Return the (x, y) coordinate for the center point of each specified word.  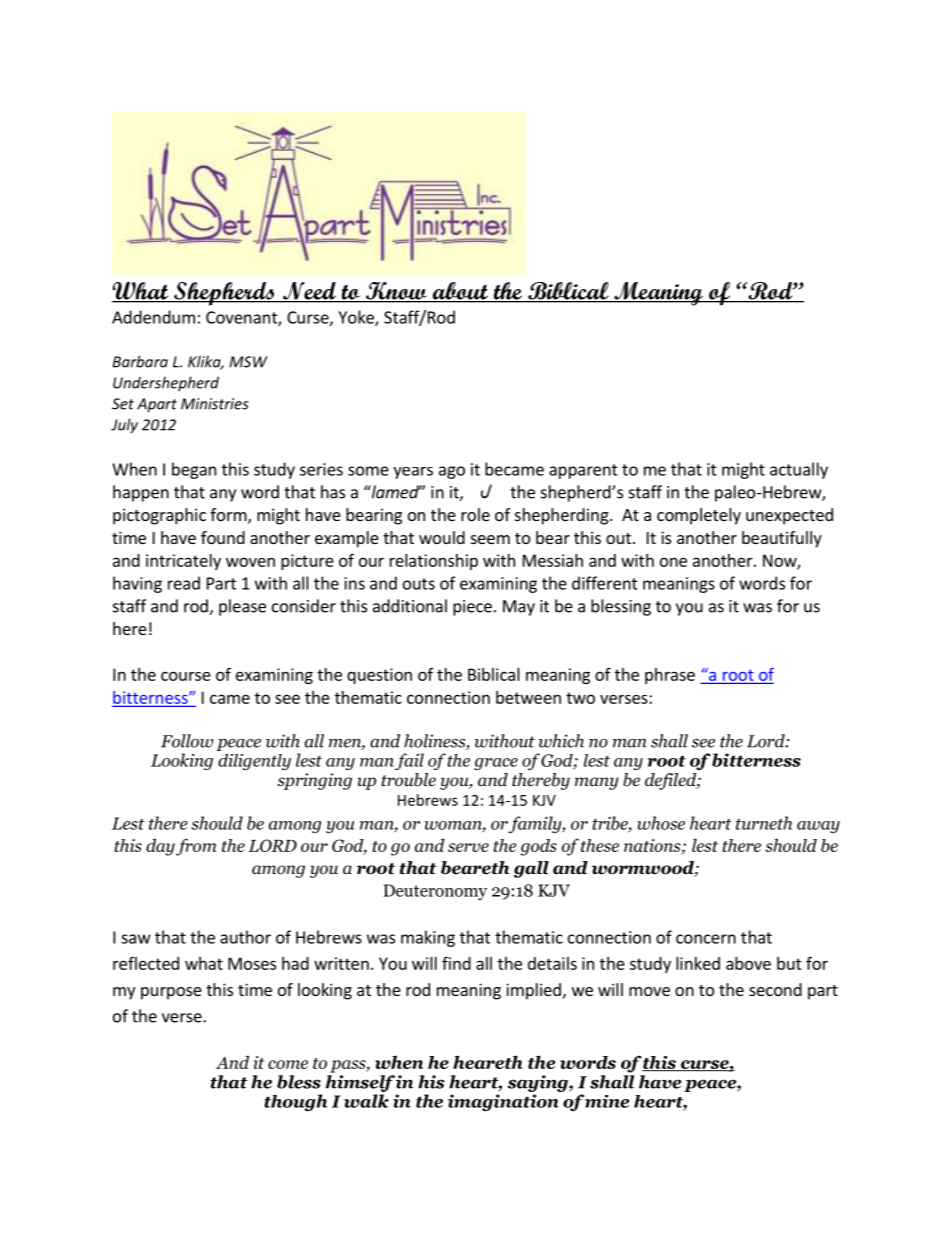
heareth (488, 1062)
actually (799, 470)
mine (607, 1101)
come (288, 1064)
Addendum (153, 317)
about (460, 292)
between (528, 697)
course (186, 676)
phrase (670, 676)
